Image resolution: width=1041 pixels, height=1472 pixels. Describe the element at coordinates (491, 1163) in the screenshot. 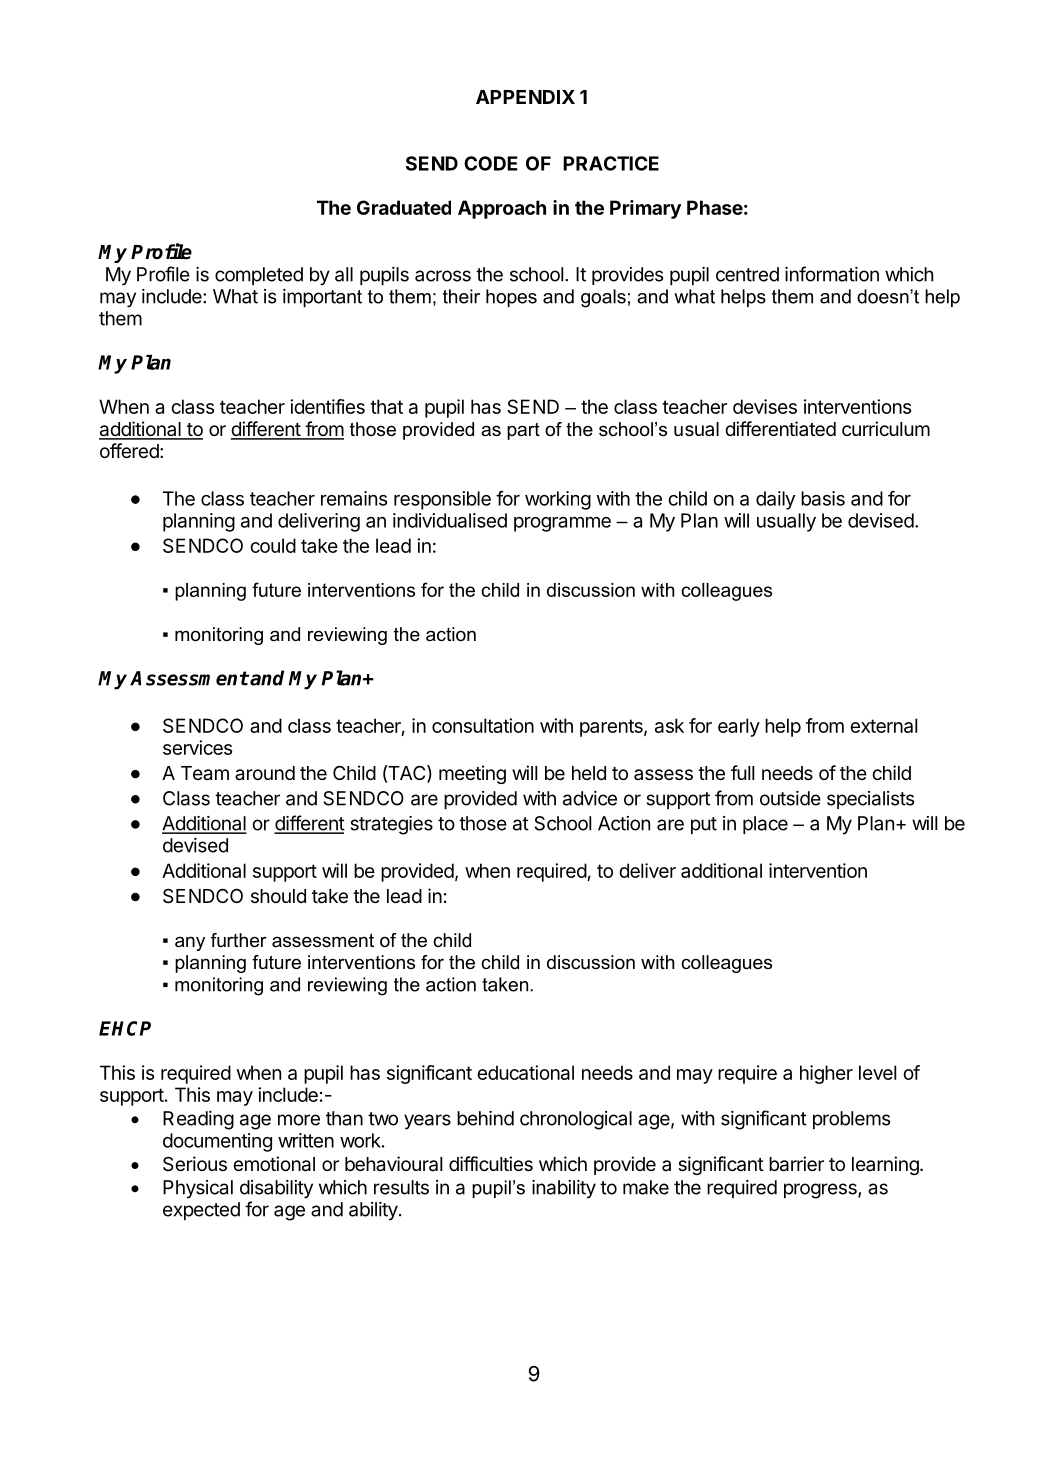

I see `difficulties` at that location.
